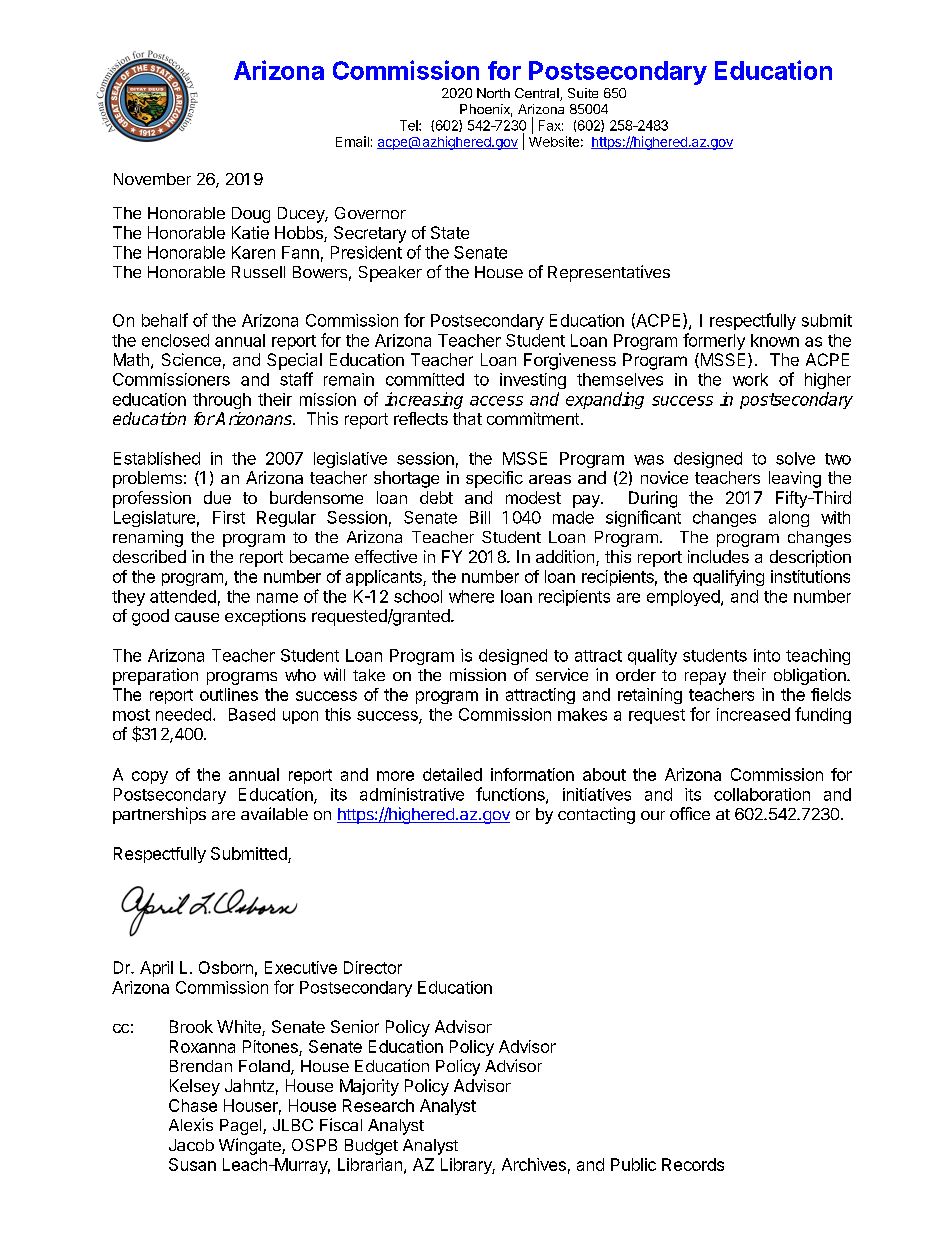 Image resolution: width=952 pixels, height=1233 pixels. Describe the element at coordinates (494, 479) in the document. I see `specific` at that location.
